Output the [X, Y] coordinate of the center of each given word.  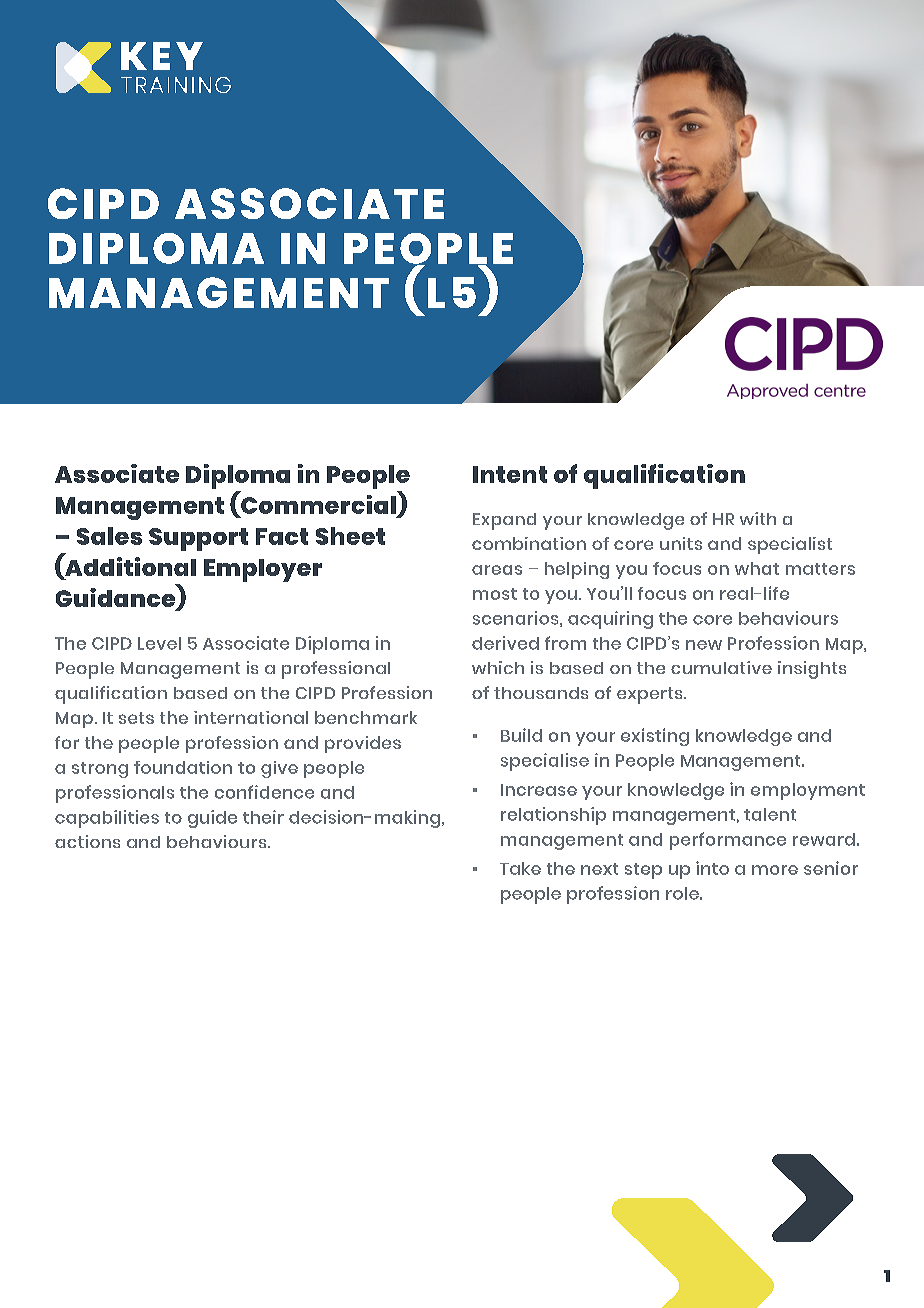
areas [497, 570]
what [757, 568]
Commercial [317, 503]
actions [87, 841]
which [498, 667]
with [758, 518]
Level [159, 643]
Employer [263, 570]
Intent [510, 474]
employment [808, 791]
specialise [545, 762]
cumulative [721, 667]
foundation [183, 767]
